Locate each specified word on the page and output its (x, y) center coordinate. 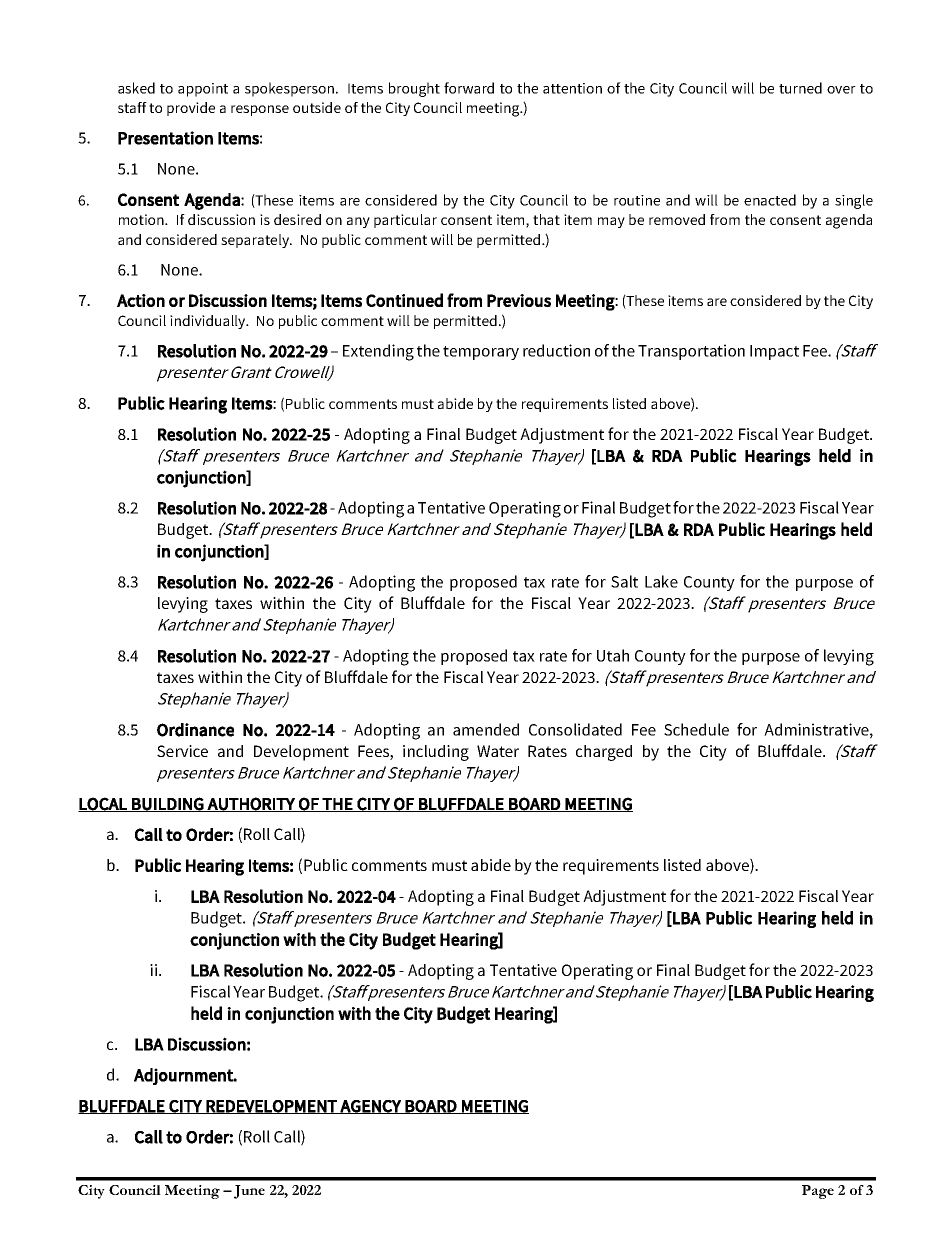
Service (182, 751)
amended (486, 729)
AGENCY (370, 1107)
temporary (481, 353)
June (249, 1192)
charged (604, 753)
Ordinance (195, 730)
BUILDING (167, 804)
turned (800, 88)
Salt (624, 581)
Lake (661, 581)
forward (469, 88)
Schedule (696, 729)
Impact (774, 352)
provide (191, 109)
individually (209, 322)
